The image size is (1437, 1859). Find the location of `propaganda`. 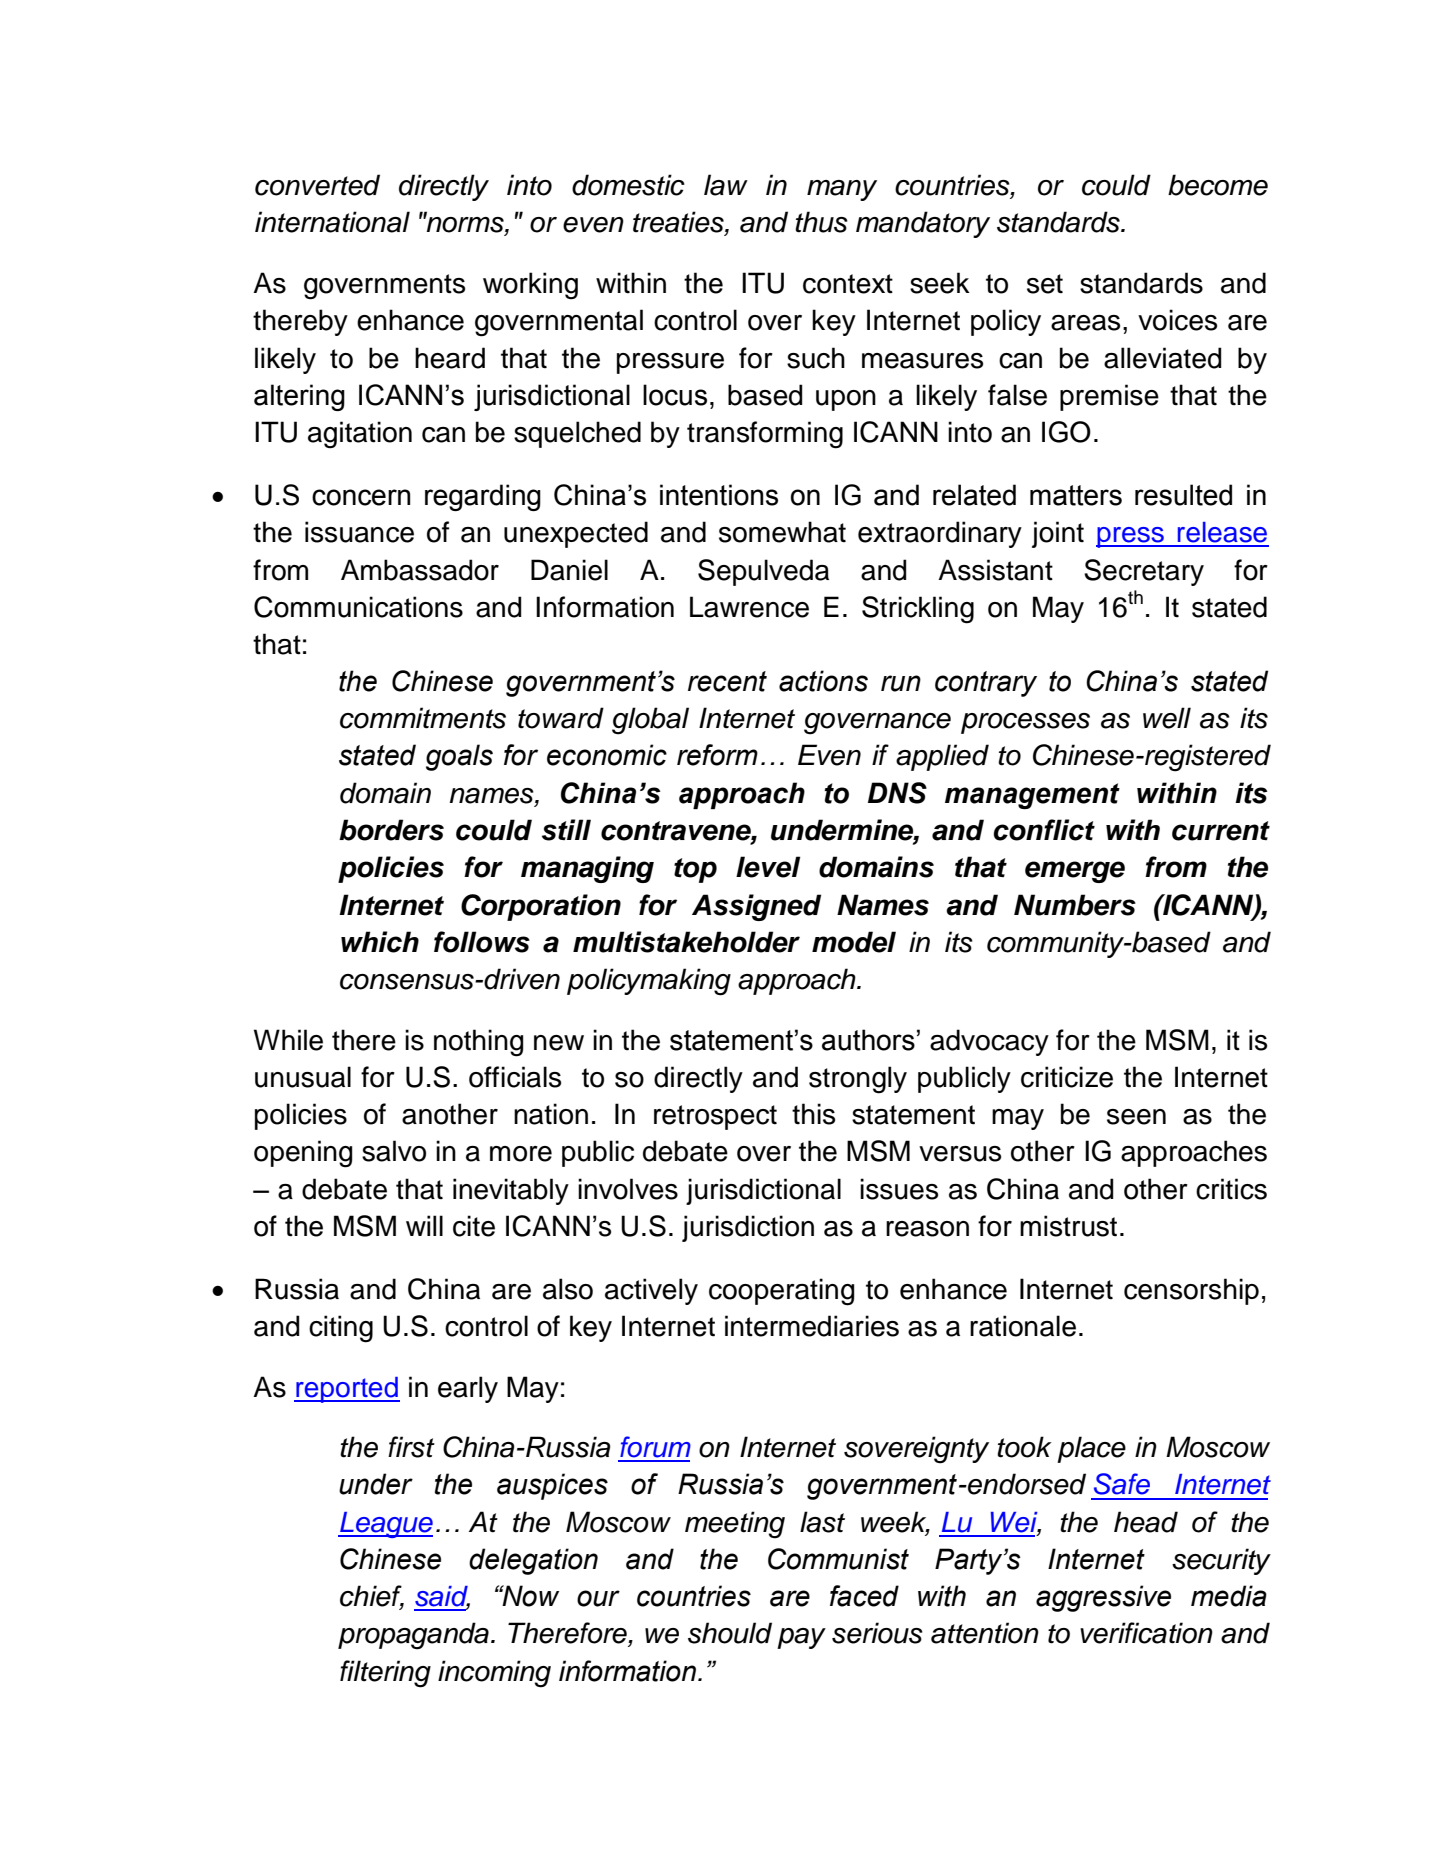

propaganda is located at coordinates (413, 1636).
